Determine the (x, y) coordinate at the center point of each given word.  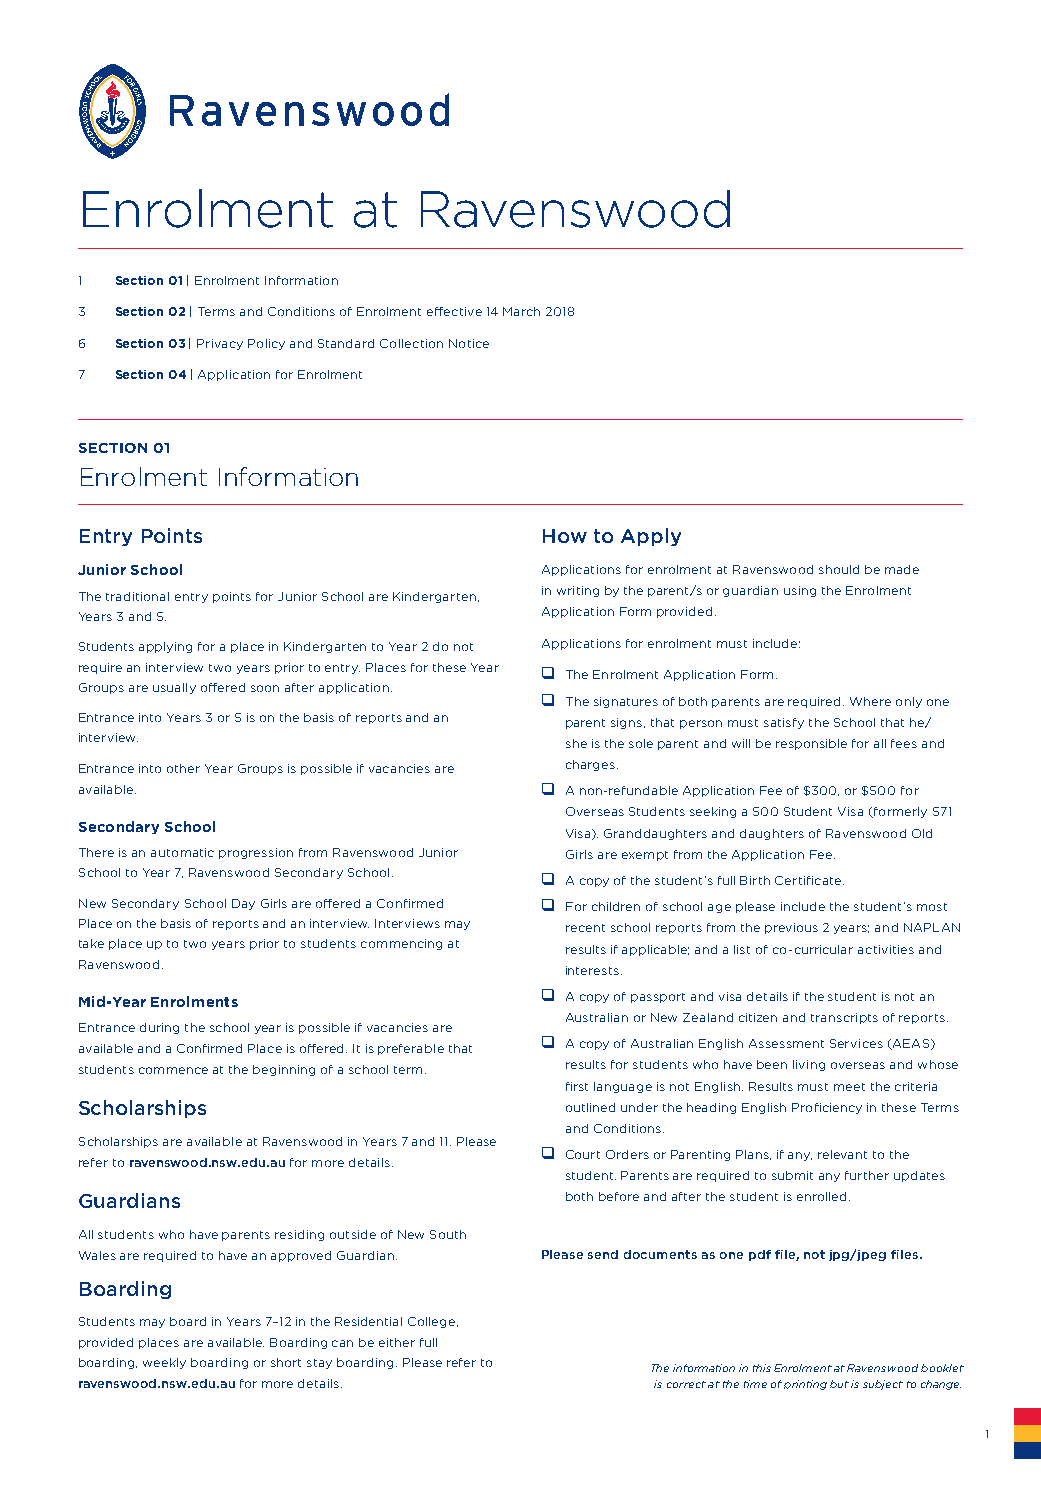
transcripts (844, 1018)
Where (870, 701)
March (521, 311)
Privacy (220, 344)
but (839, 1384)
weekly (164, 1363)
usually (174, 688)
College (433, 1322)
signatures (626, 702)
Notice (469, 343)
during (159, 1028)
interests (594, 970)
